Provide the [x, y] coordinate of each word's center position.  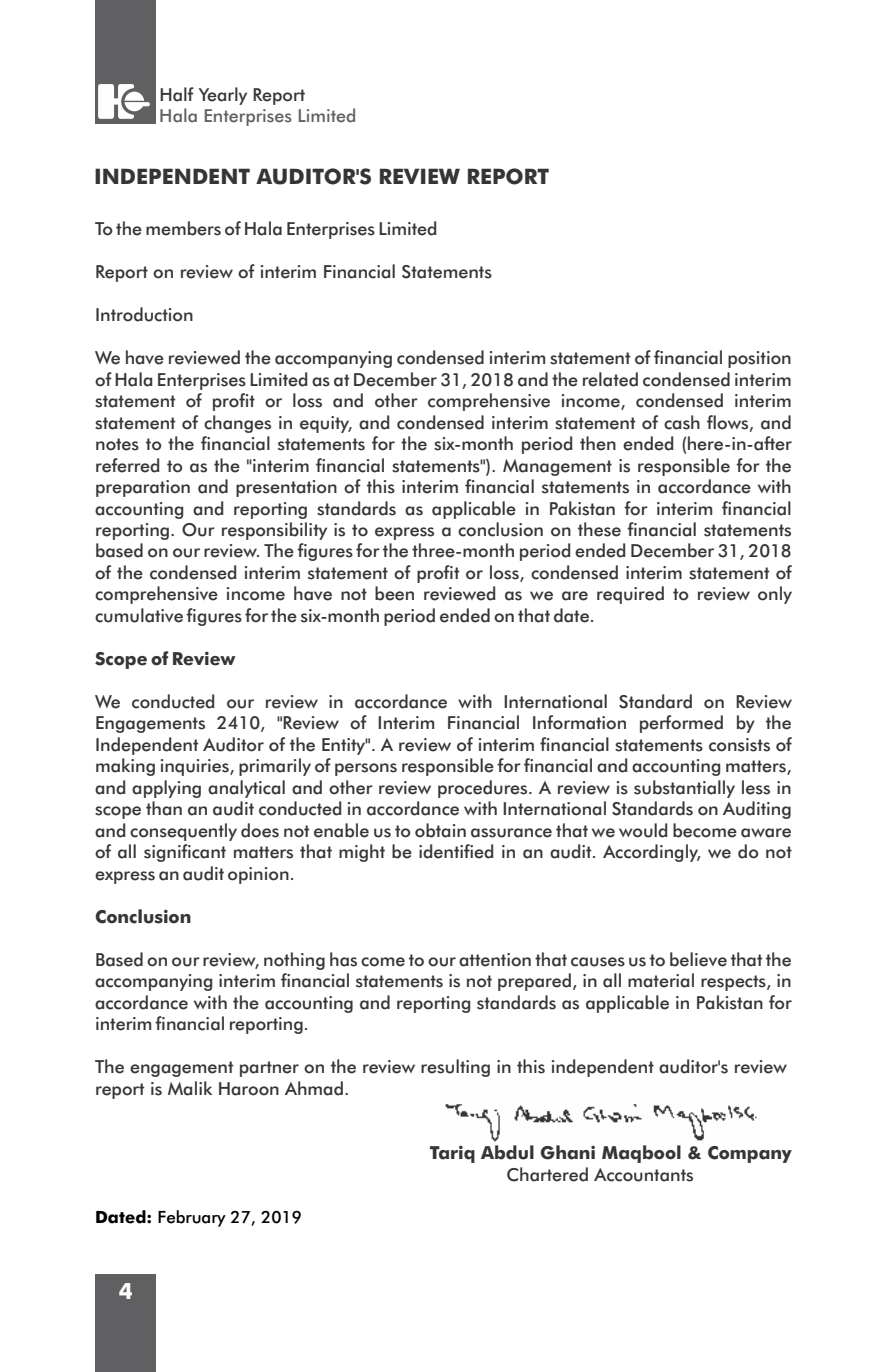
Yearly [223, 96]
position [759, 359]
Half [177, 94]
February [192, 1218]
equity [326, 424]
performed [681, 724]
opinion [258, 875]
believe [698, 959]
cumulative [139, 615]
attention [495, 960]
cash [682, 422]
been [394, 593]
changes [237, 424]
